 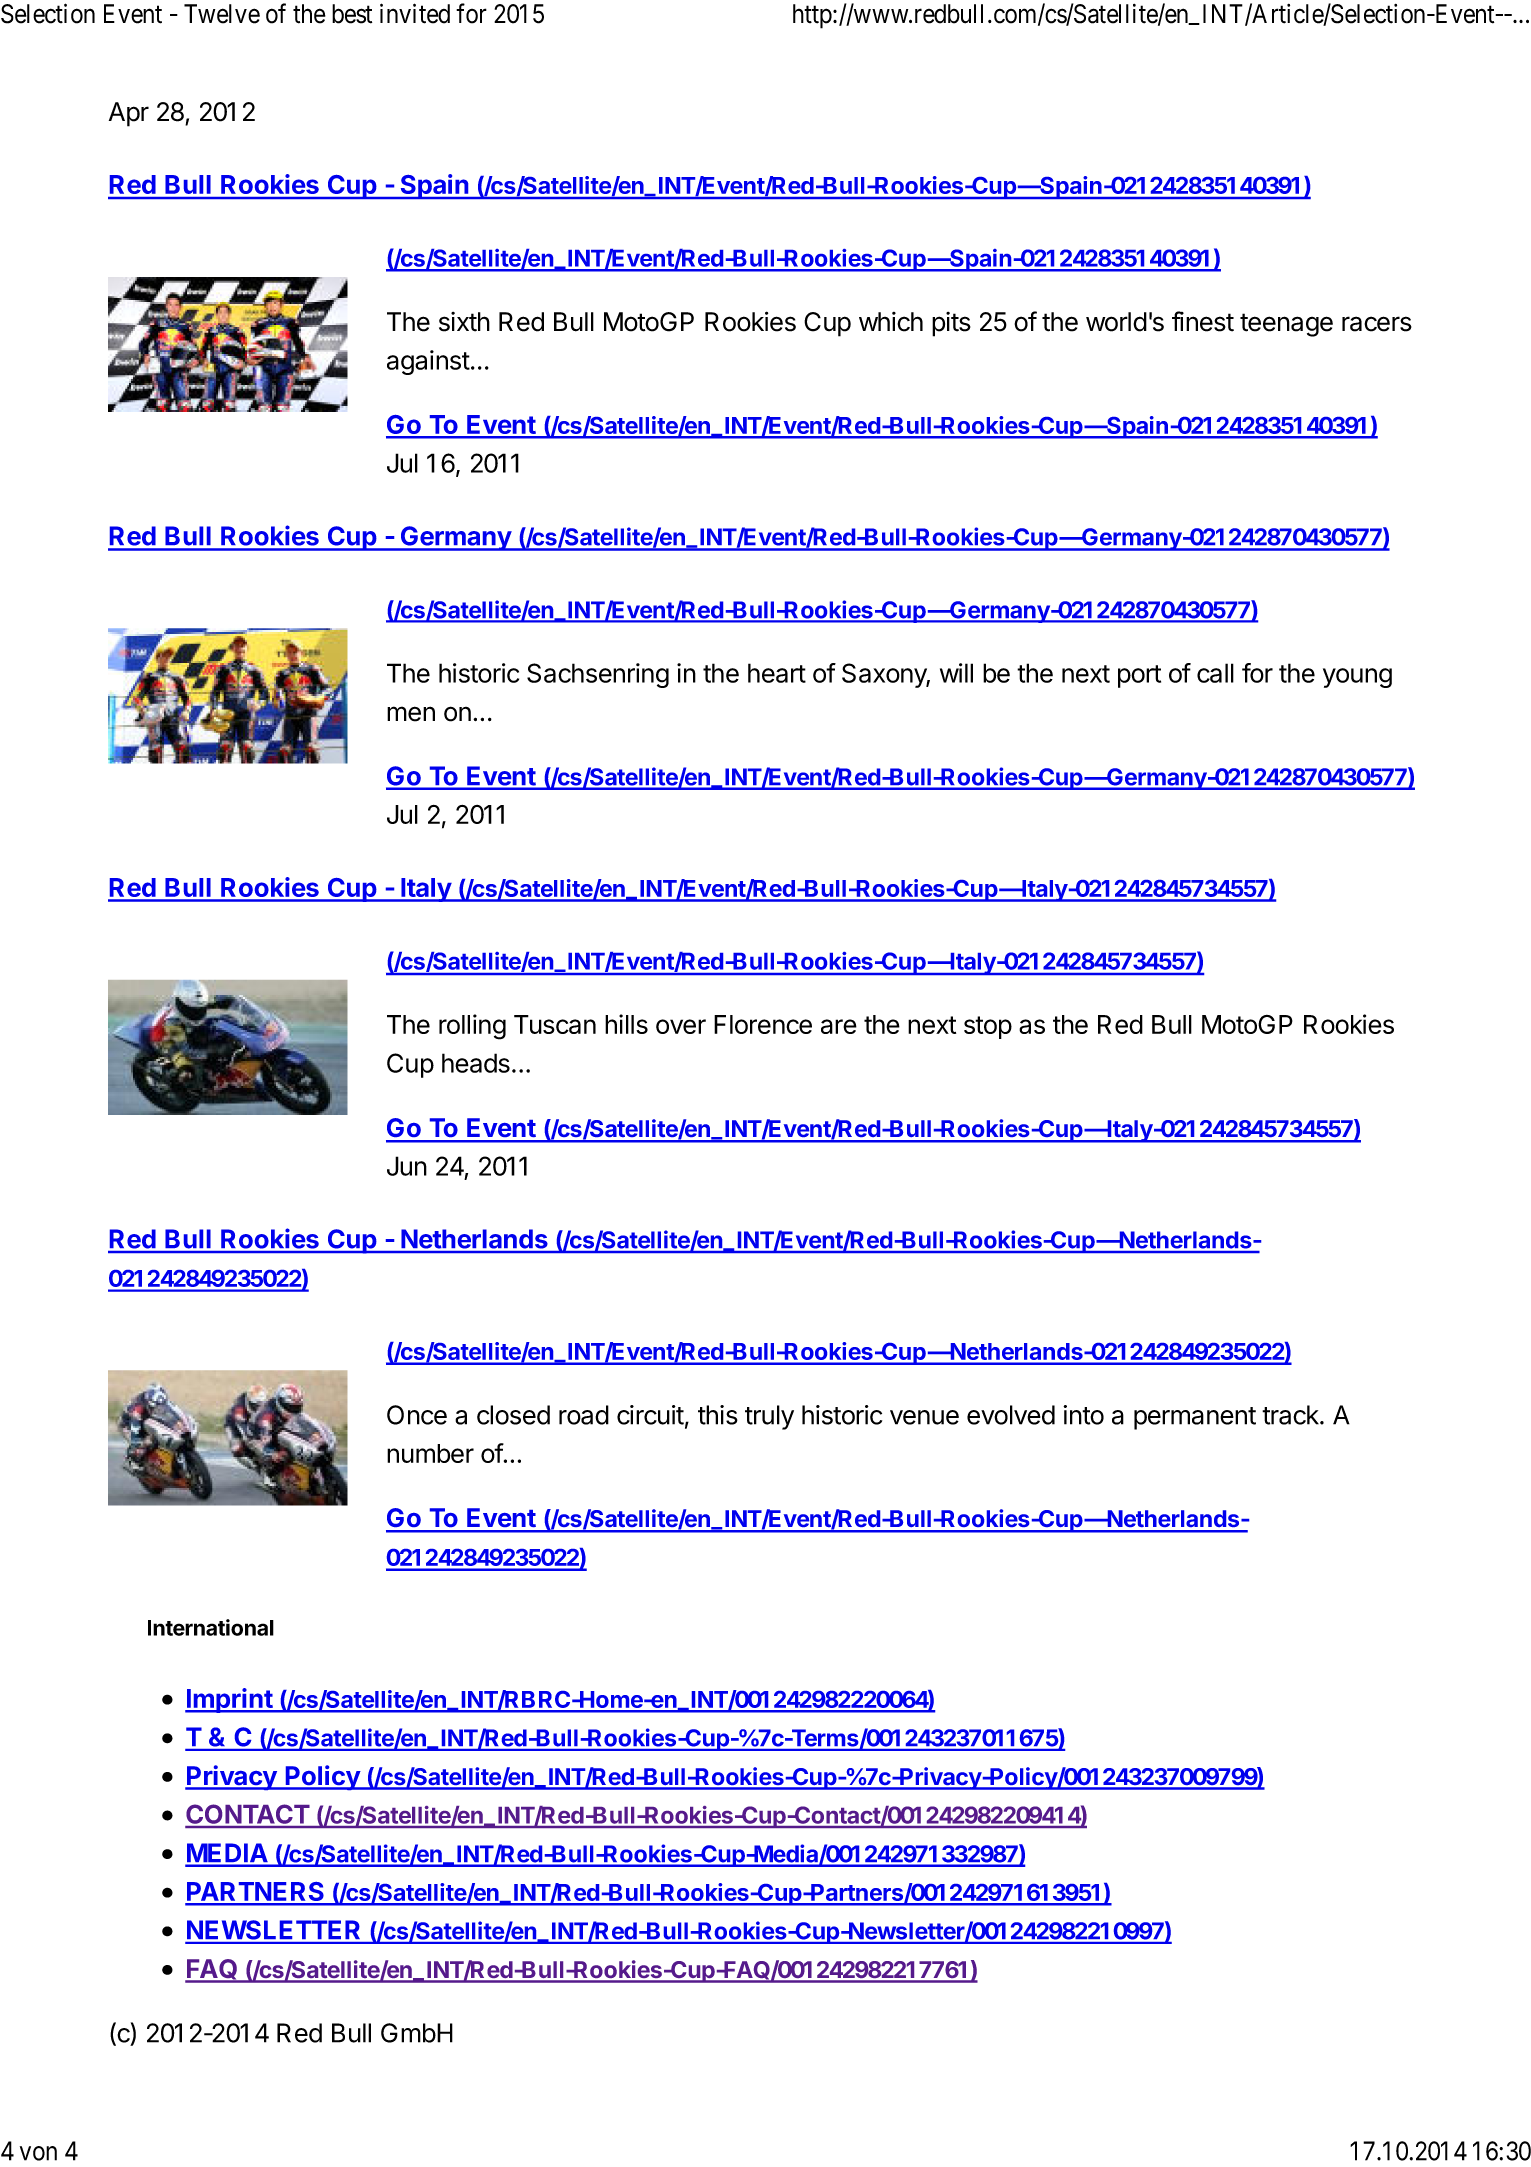 What do you see at coordinates (1203, 321) in the screenshot?
I see `finest` at bounding box center [1203, 321].
